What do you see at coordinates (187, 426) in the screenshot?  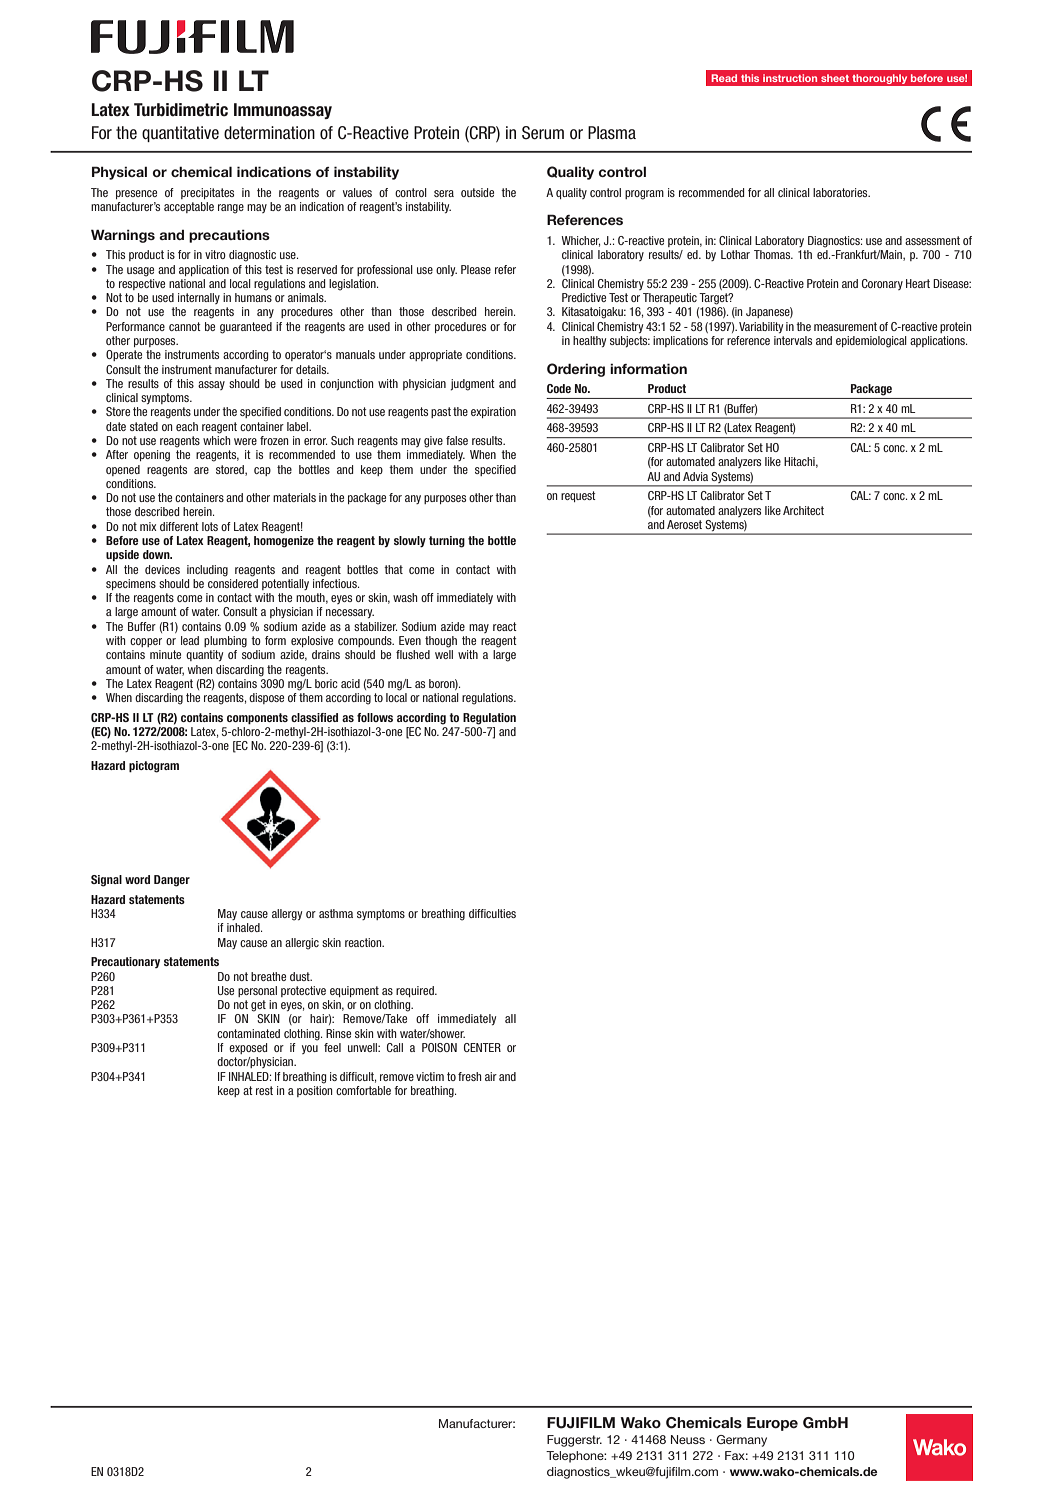 I see `each` at bounding box center [187, 426].
